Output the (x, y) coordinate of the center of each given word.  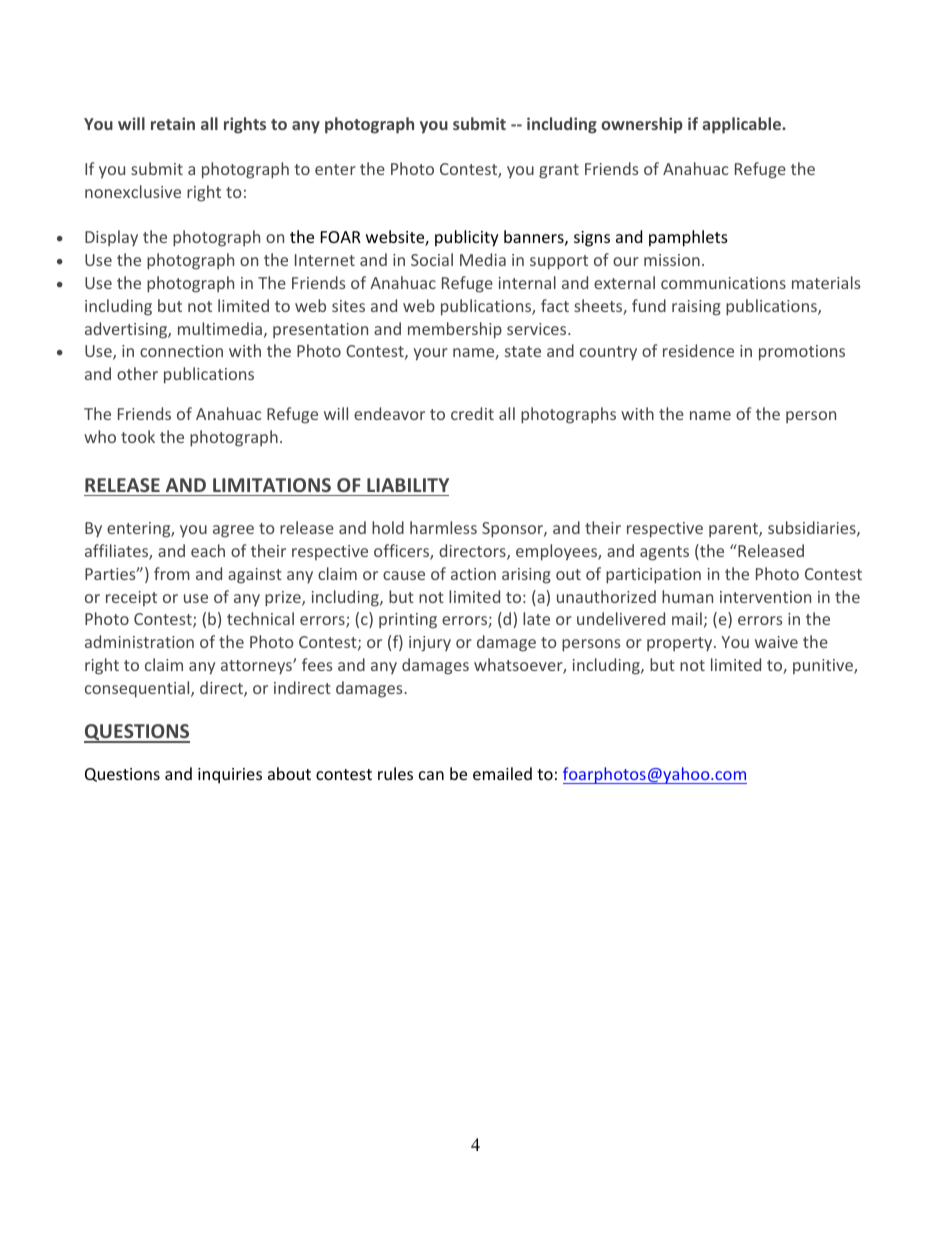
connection (181, 351)
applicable (742, 125)
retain (173, 123)
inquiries (230, 776)
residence (698, 350)
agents (664, 553)
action (473, 574)
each (208, 550)
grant (559, 171)
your (431, 354)
